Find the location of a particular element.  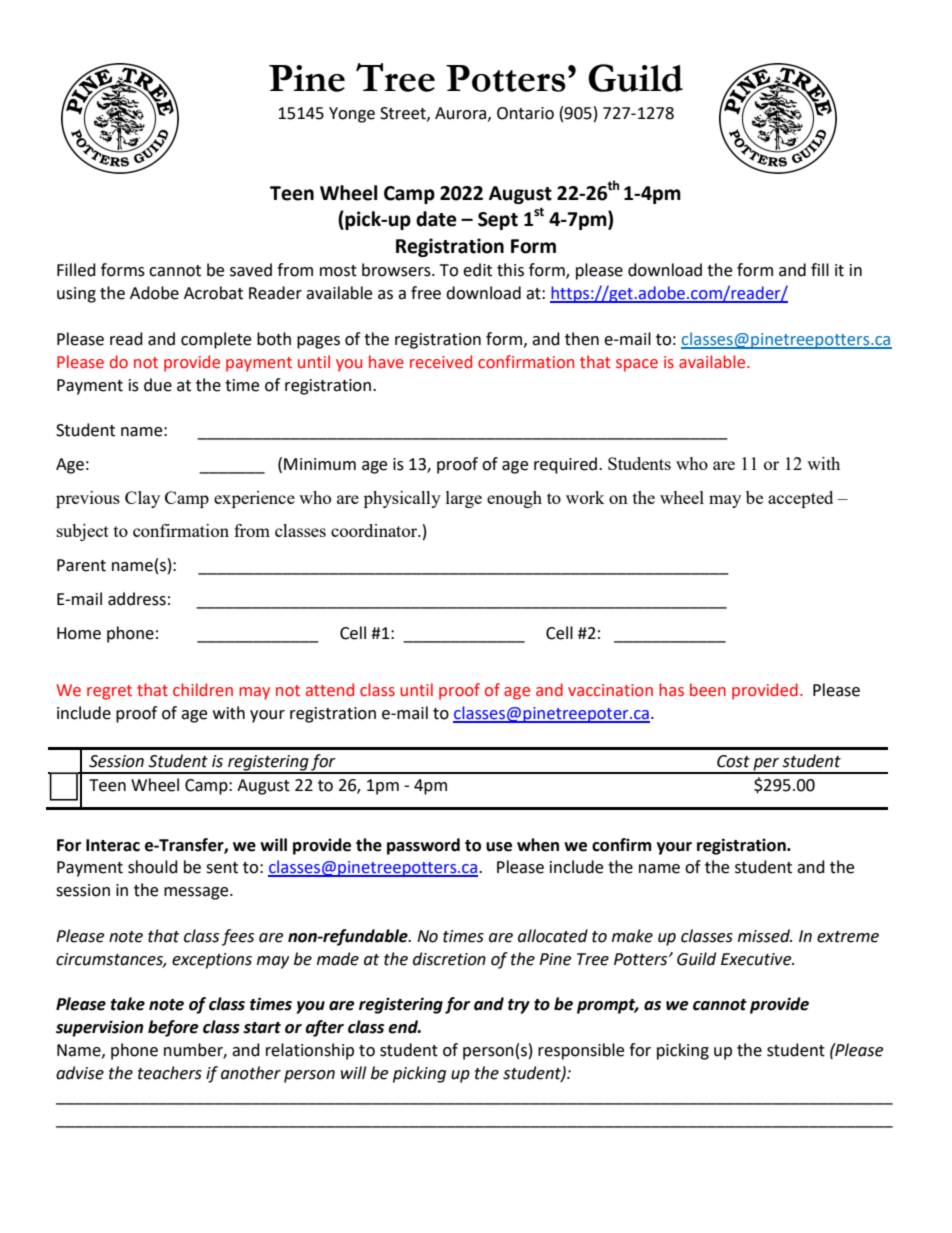

accepted is located at coordinates (800, 499).
